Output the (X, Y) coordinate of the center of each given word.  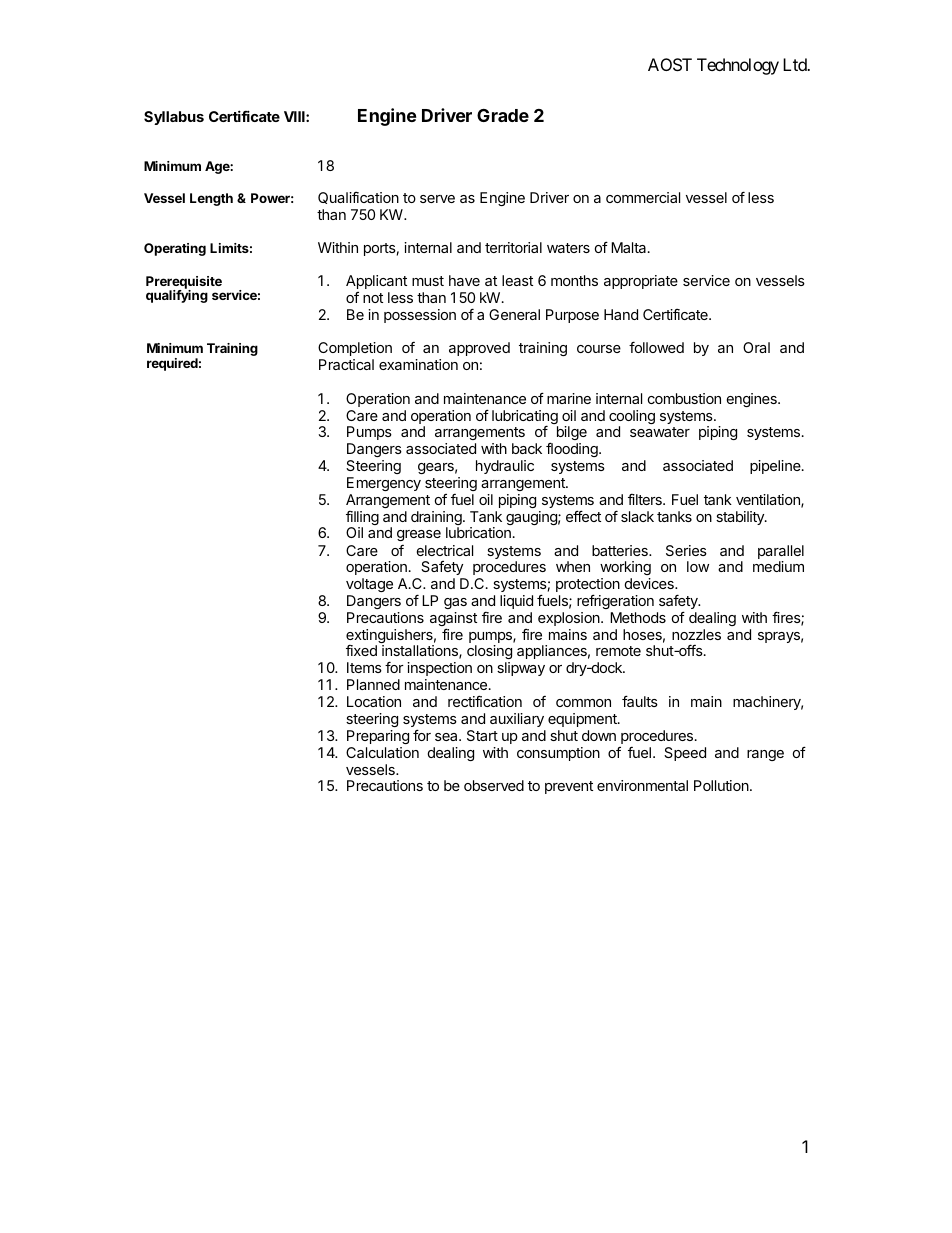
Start (482, 735)
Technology (738, 66)
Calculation (382, 752)
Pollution (721, 785)
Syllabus (174, 118)
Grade (503, 115)
